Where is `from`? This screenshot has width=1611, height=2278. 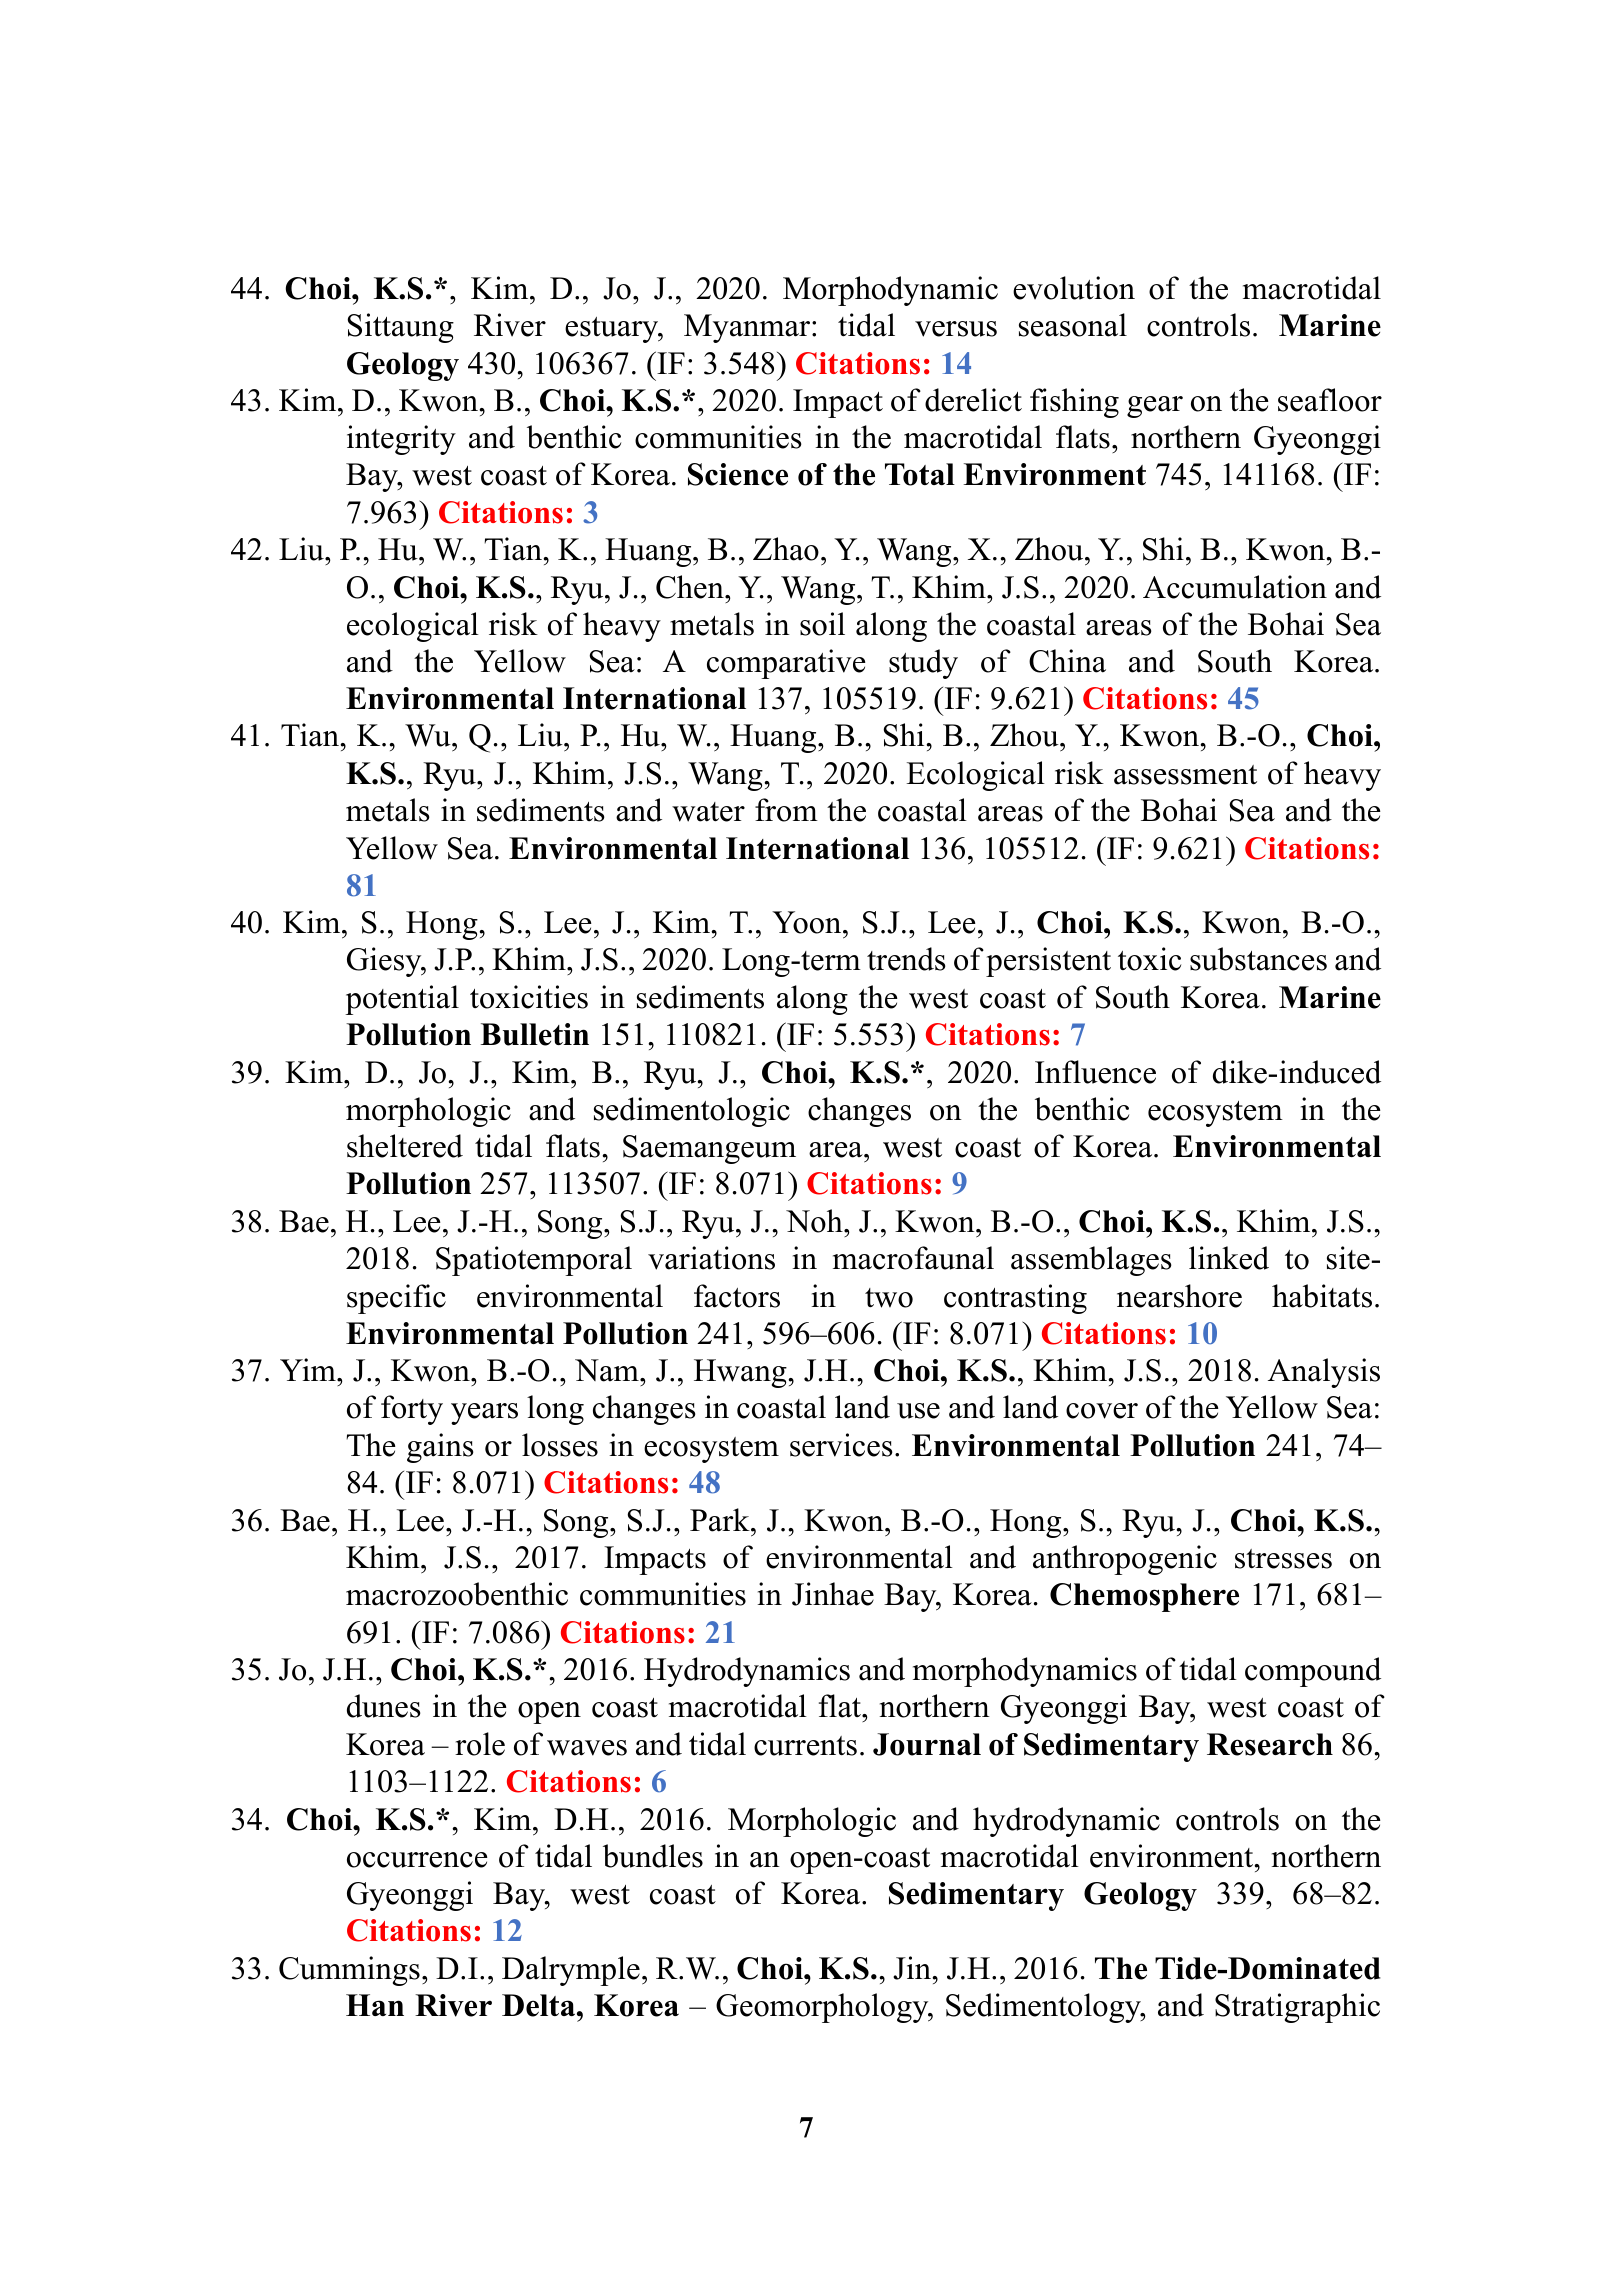 from is located at coordinates (786, 810).
